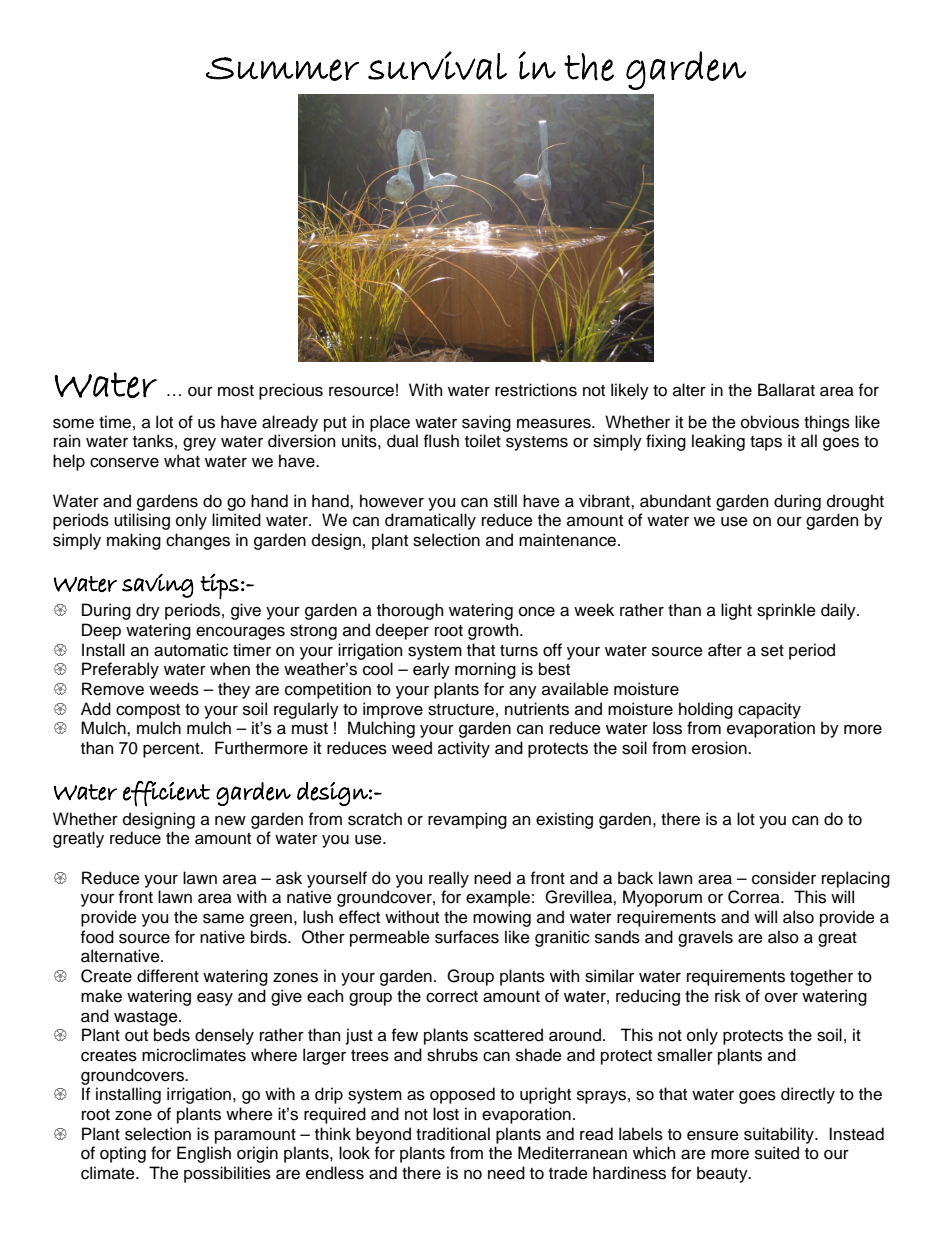  What do you see at coordinates (786, 611) in the screenshot?
I see `sprinkle` at bounding box center [786, 611].
